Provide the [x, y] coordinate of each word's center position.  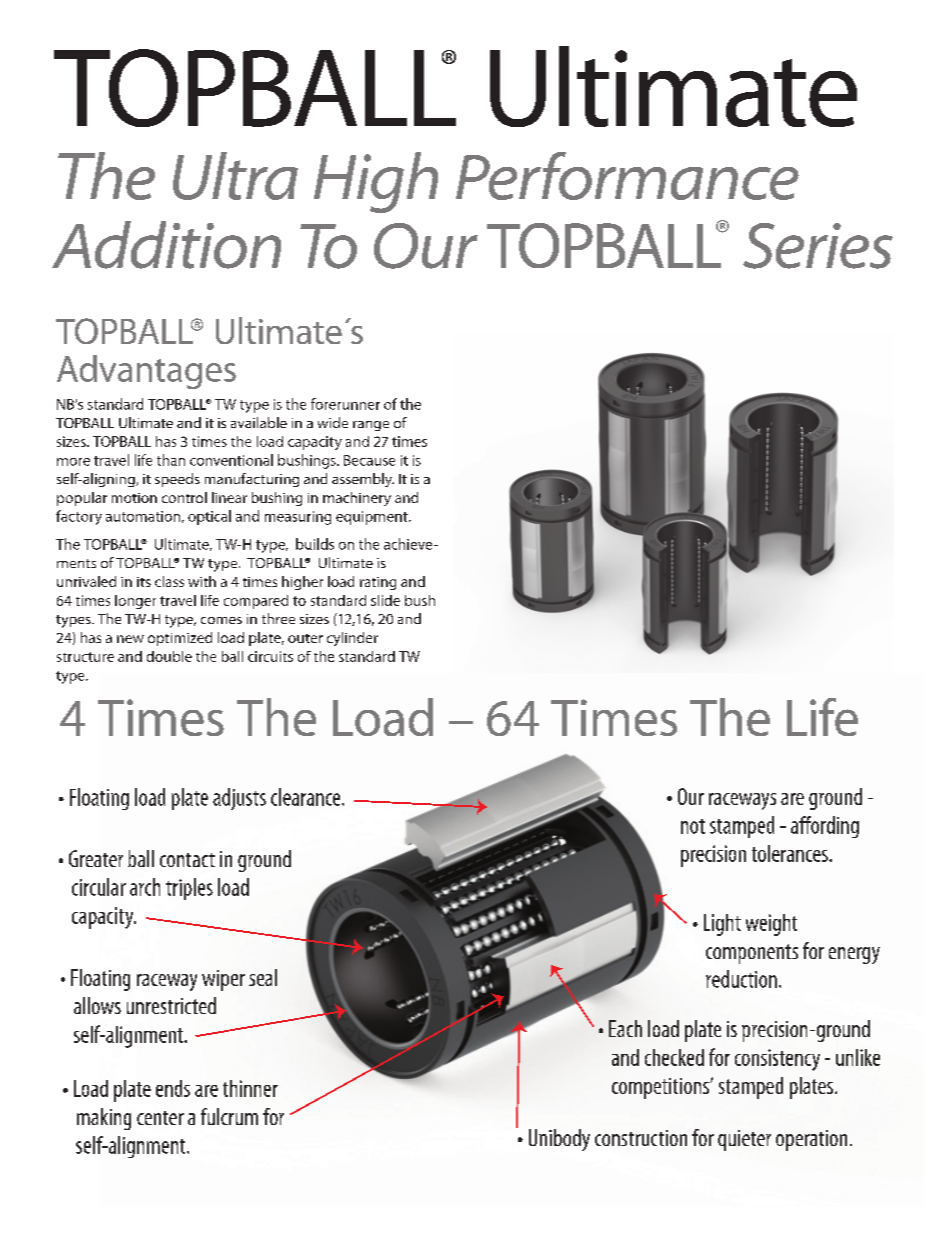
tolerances [791, 853]
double [169, 656]
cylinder [352, 639]
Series [818, 246]
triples [189, 889]
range [371, 426]
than [171, 460]
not [693, 826]
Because [369, 460]
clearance [307, 797]
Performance [627, 176]
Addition [166, 245]
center [160, 1118]
